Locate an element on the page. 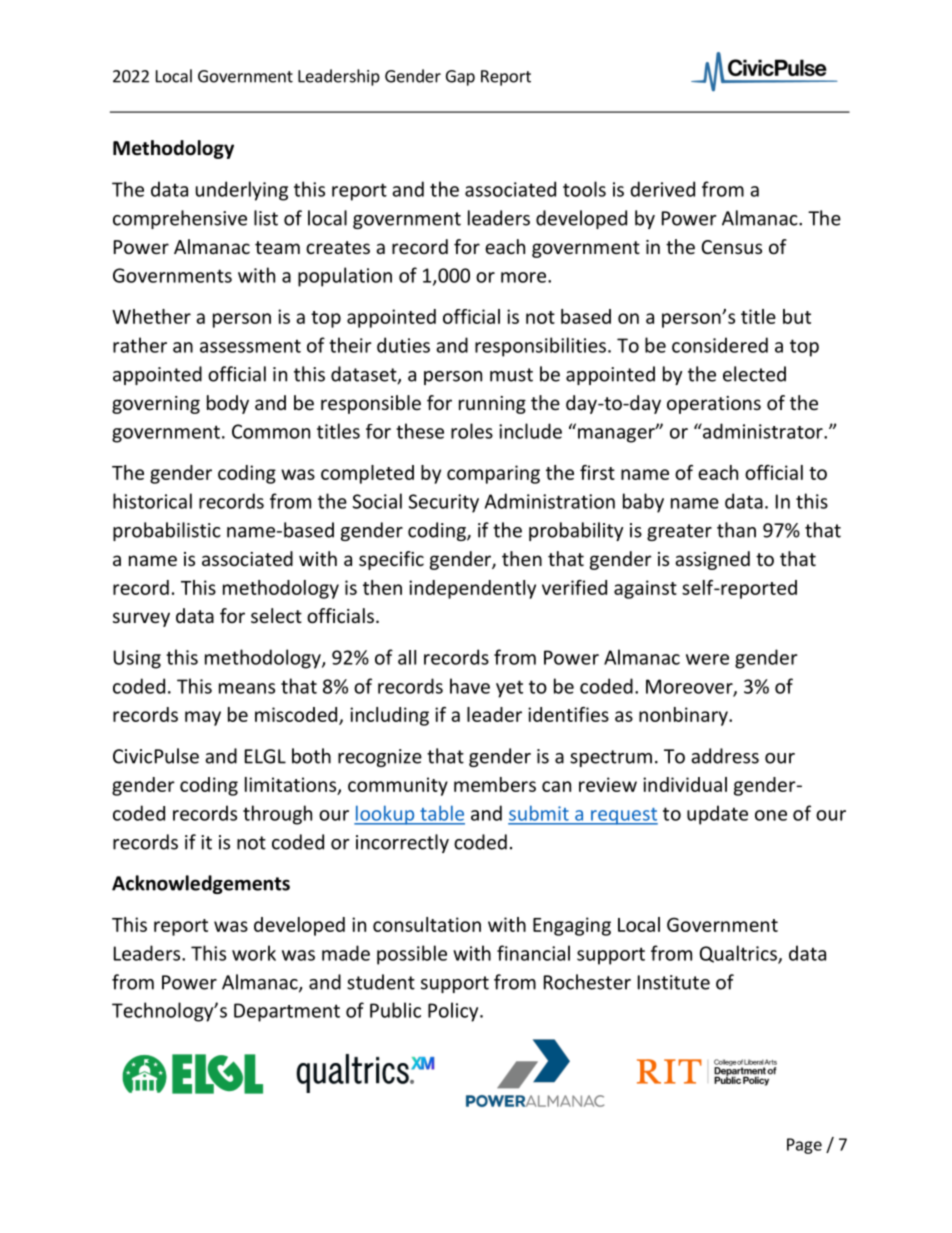 This page has height=1233, width=952. body is located at coordinates (228, 404).
